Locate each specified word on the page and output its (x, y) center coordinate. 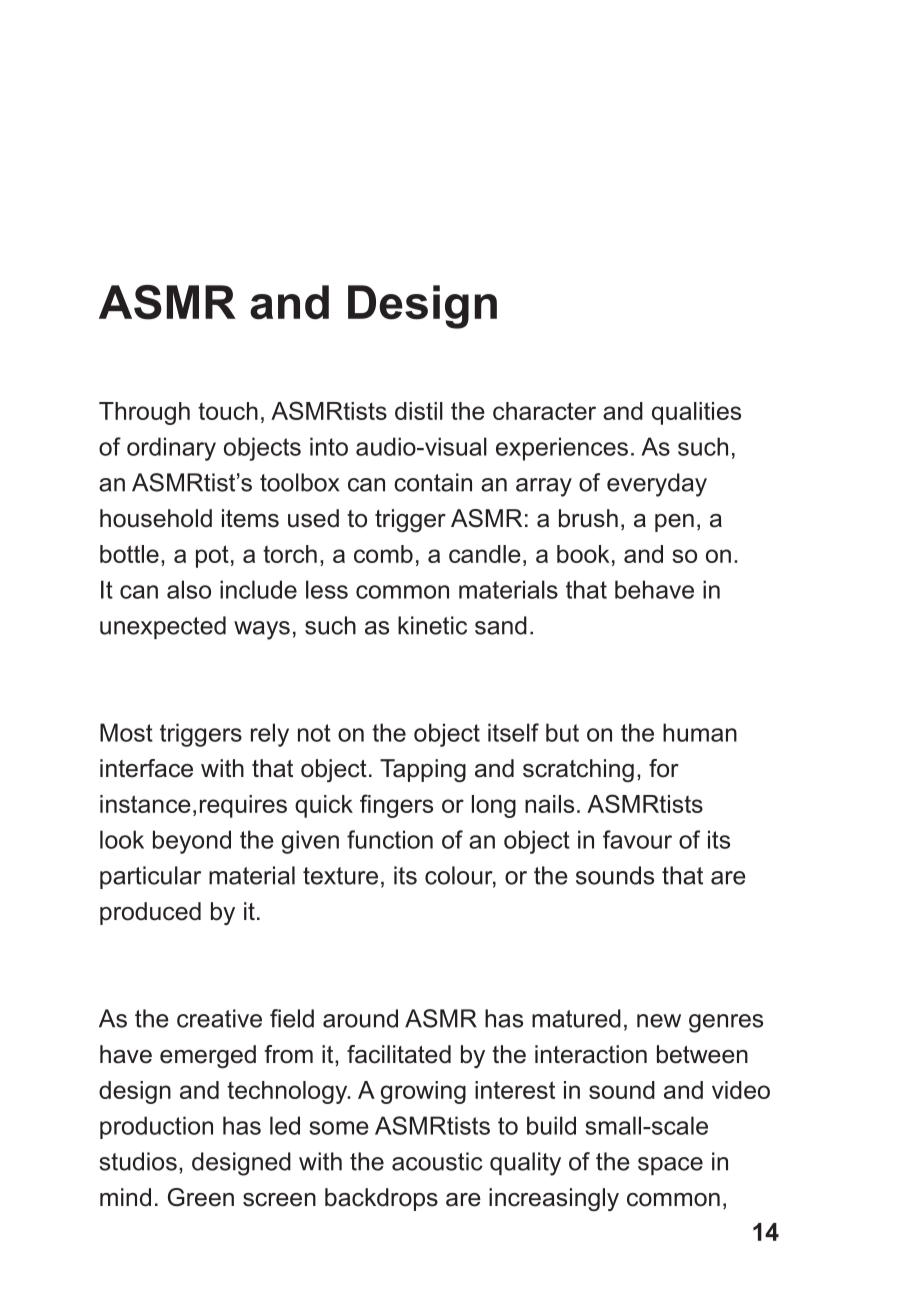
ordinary (171, 449)
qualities (696, 413)
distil (419, 411)
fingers (396, 806)
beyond (192, 842)
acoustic (437, 1161)
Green (201, 1197)
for (664, 768)
